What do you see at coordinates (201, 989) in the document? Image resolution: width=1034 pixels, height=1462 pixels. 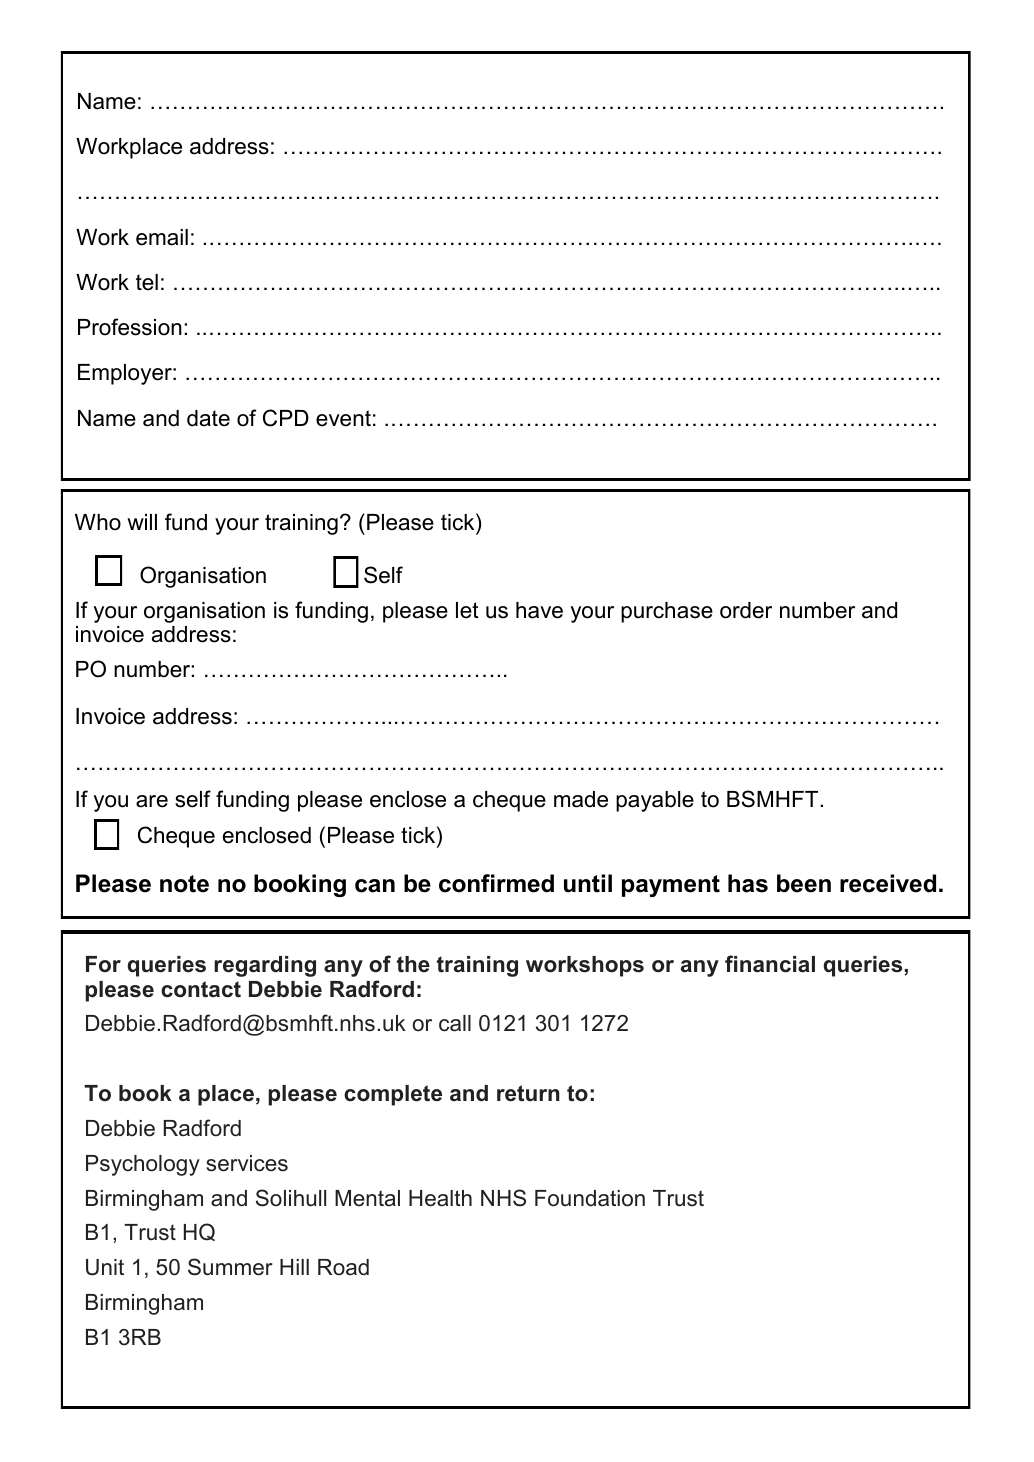 I see `contact` at bounding box center [201, 989].
